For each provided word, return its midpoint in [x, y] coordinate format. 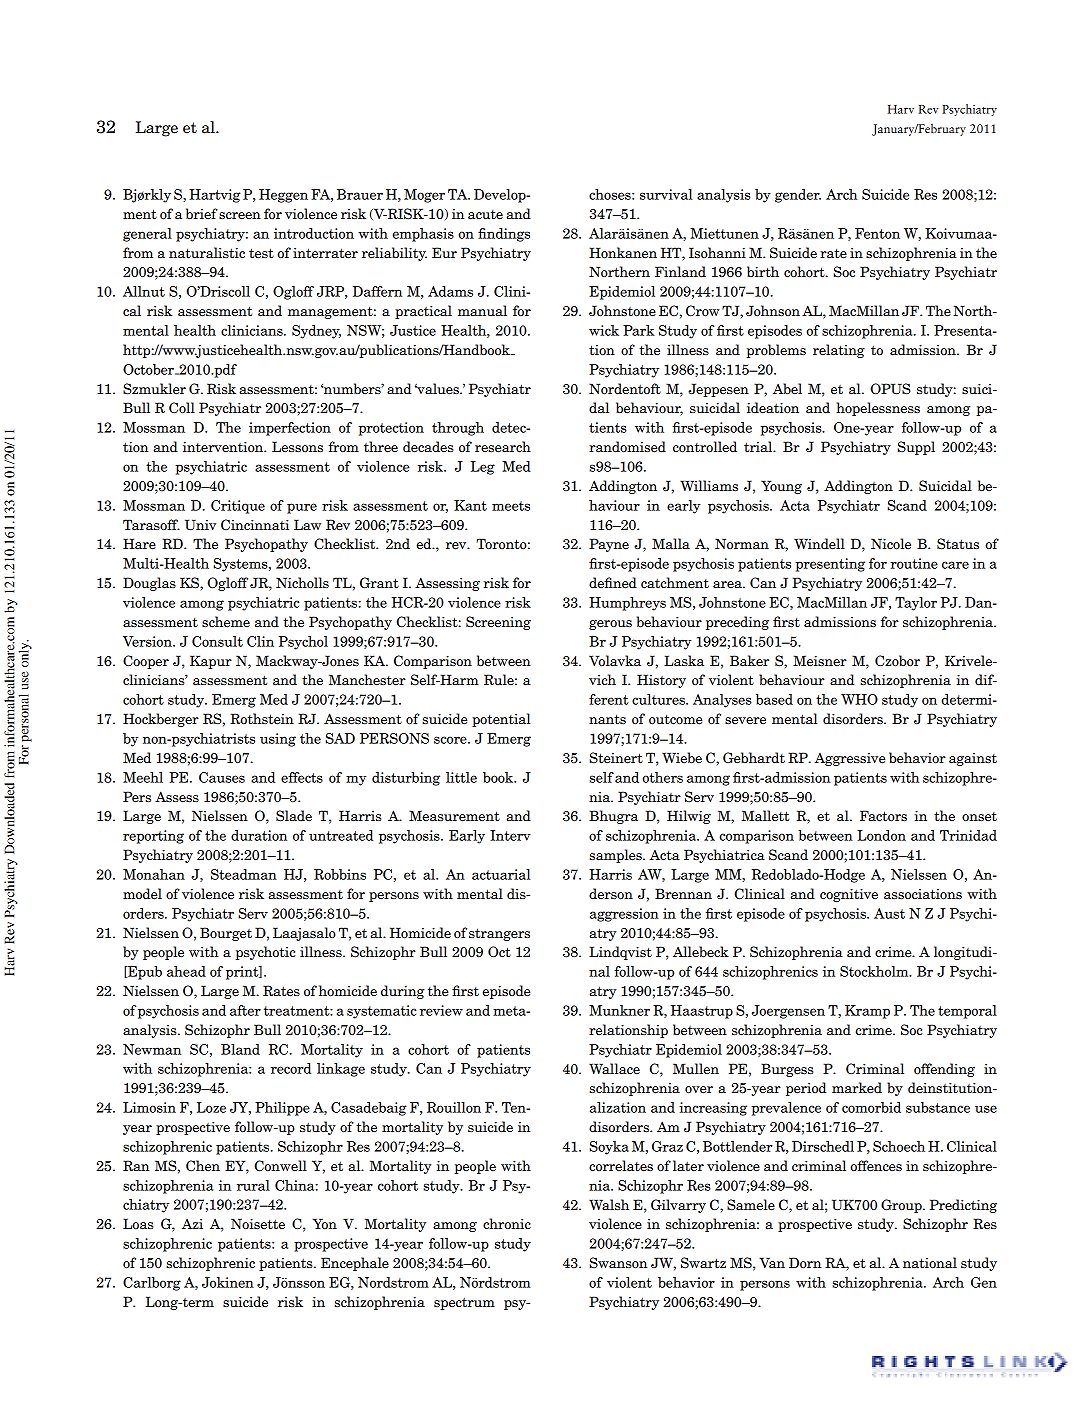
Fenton [877, 233]
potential [501, 720]
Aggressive [849, 759]
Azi [192, 1224]
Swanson [619, 1263]
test [261, 253]
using [278, 740]
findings [504, 235]
